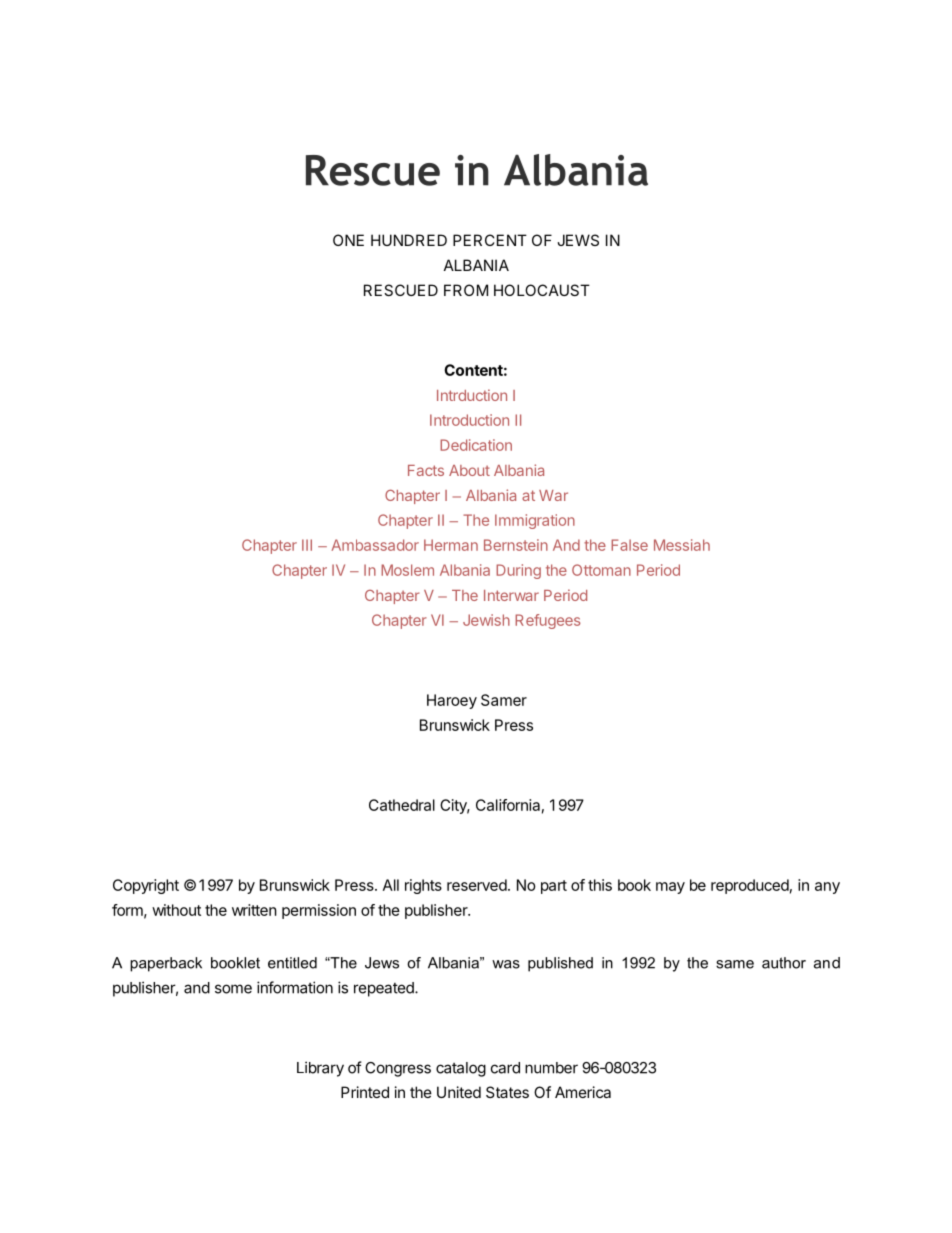 This page has width=952, height=1233. Describe the element at coordinates (407, 570) in the page. I see `Moslem` at that location.
